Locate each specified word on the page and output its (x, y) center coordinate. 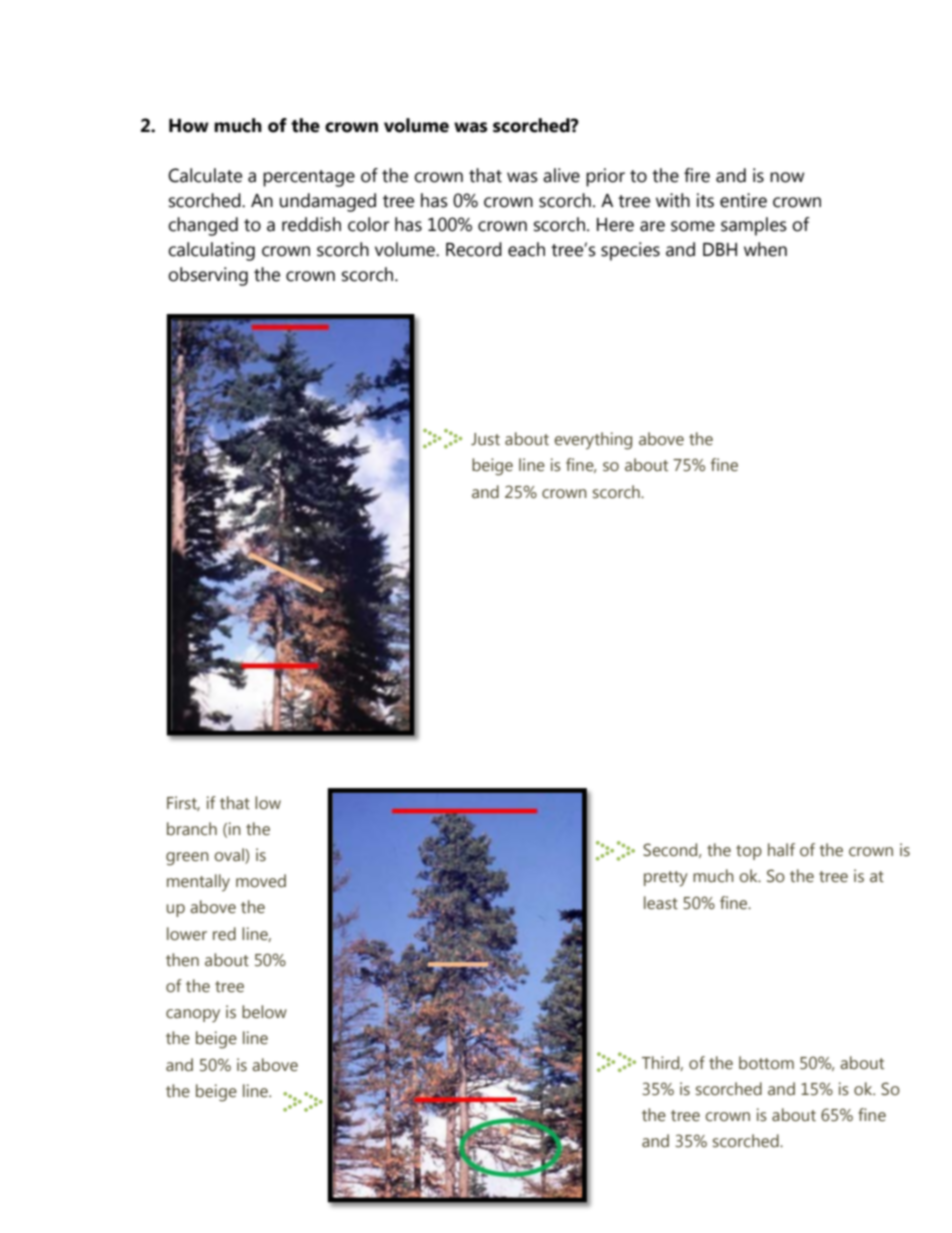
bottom (766, 1063)
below (264, 1012)
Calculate (205, 175)
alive (561, 175)
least (661, 903)
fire (697, 175)
